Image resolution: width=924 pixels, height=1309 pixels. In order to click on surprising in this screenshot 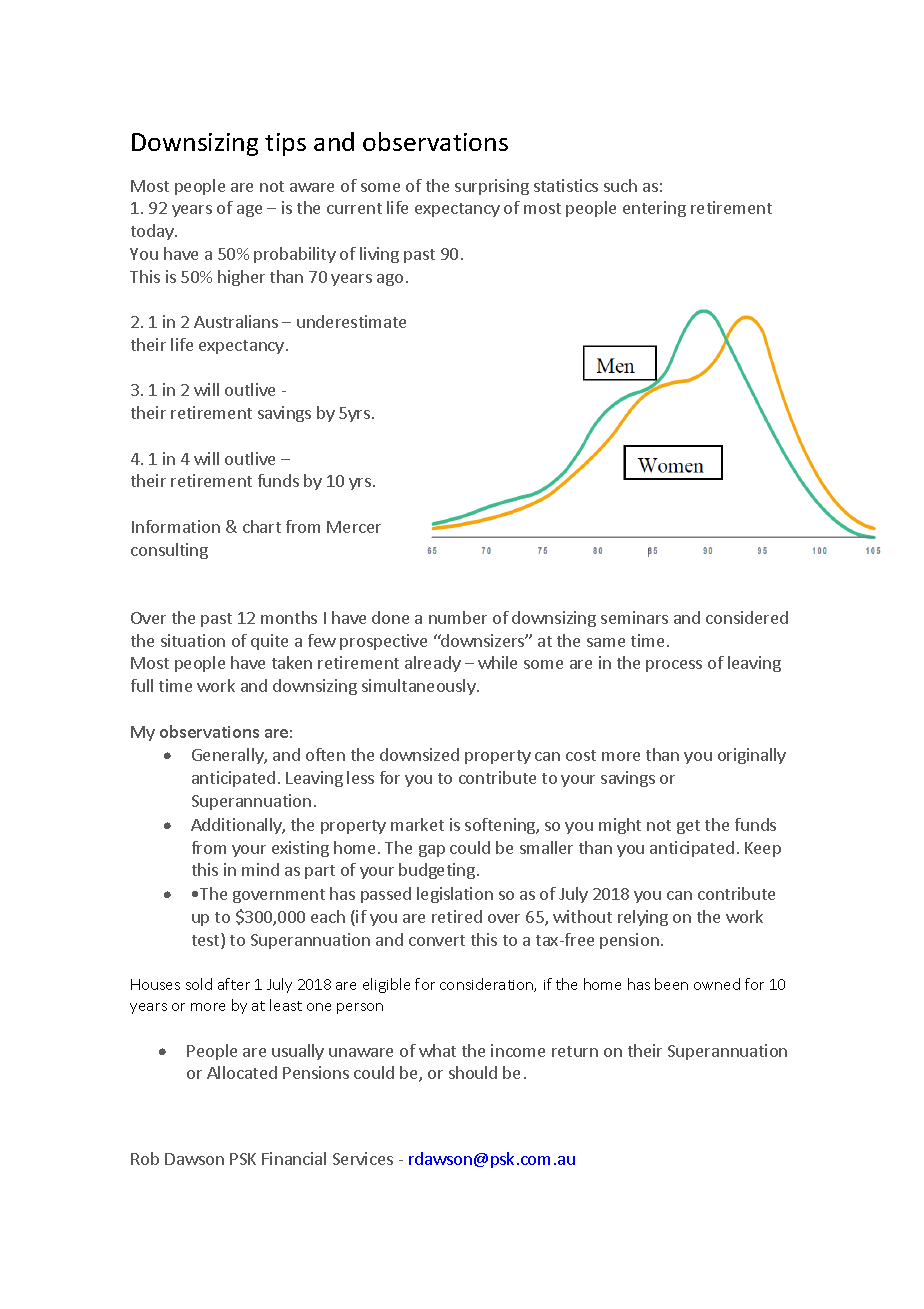, I will do `click(492, 187)`.
